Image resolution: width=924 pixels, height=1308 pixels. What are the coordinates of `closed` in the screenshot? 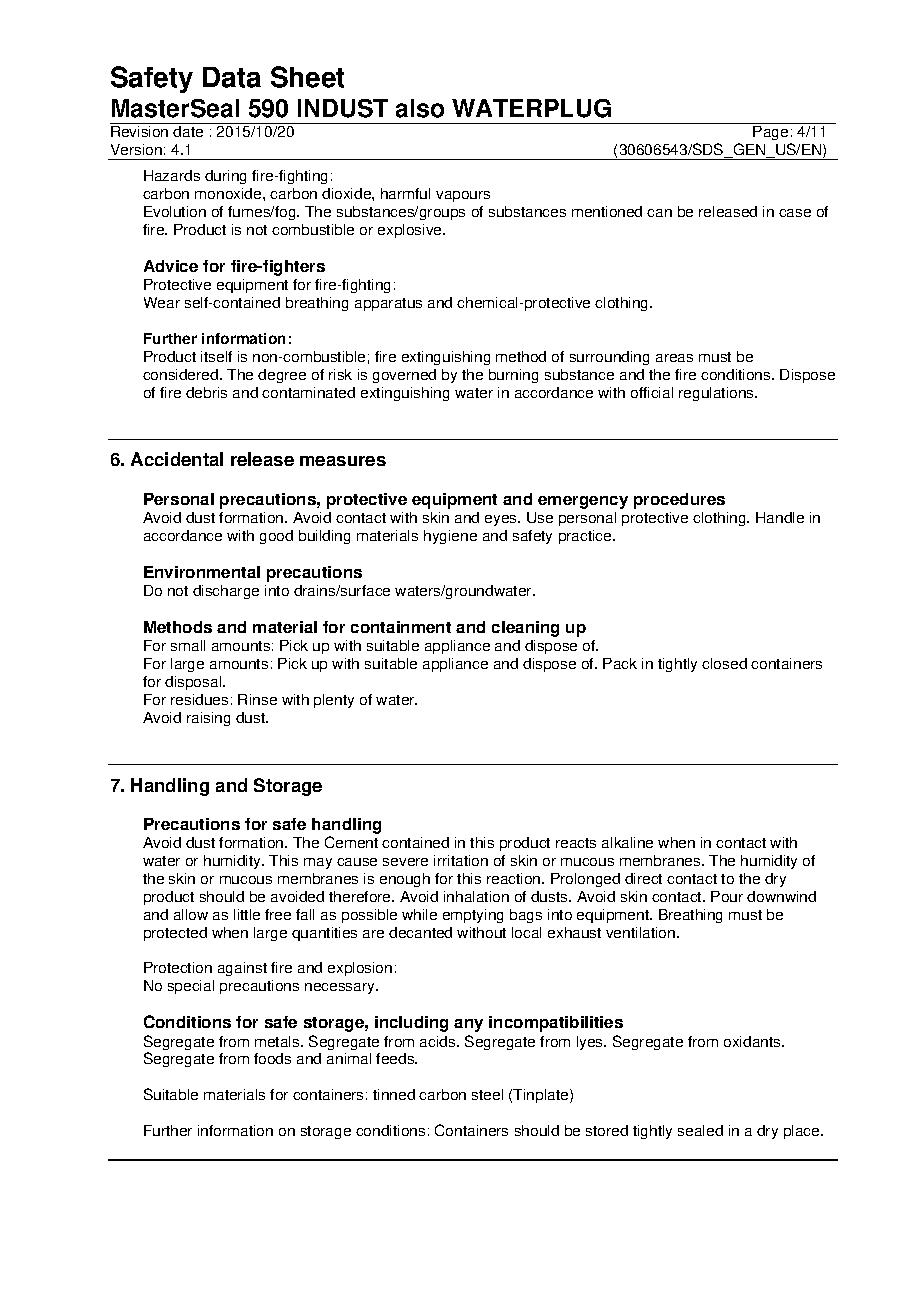 It's located at (724, 663).
